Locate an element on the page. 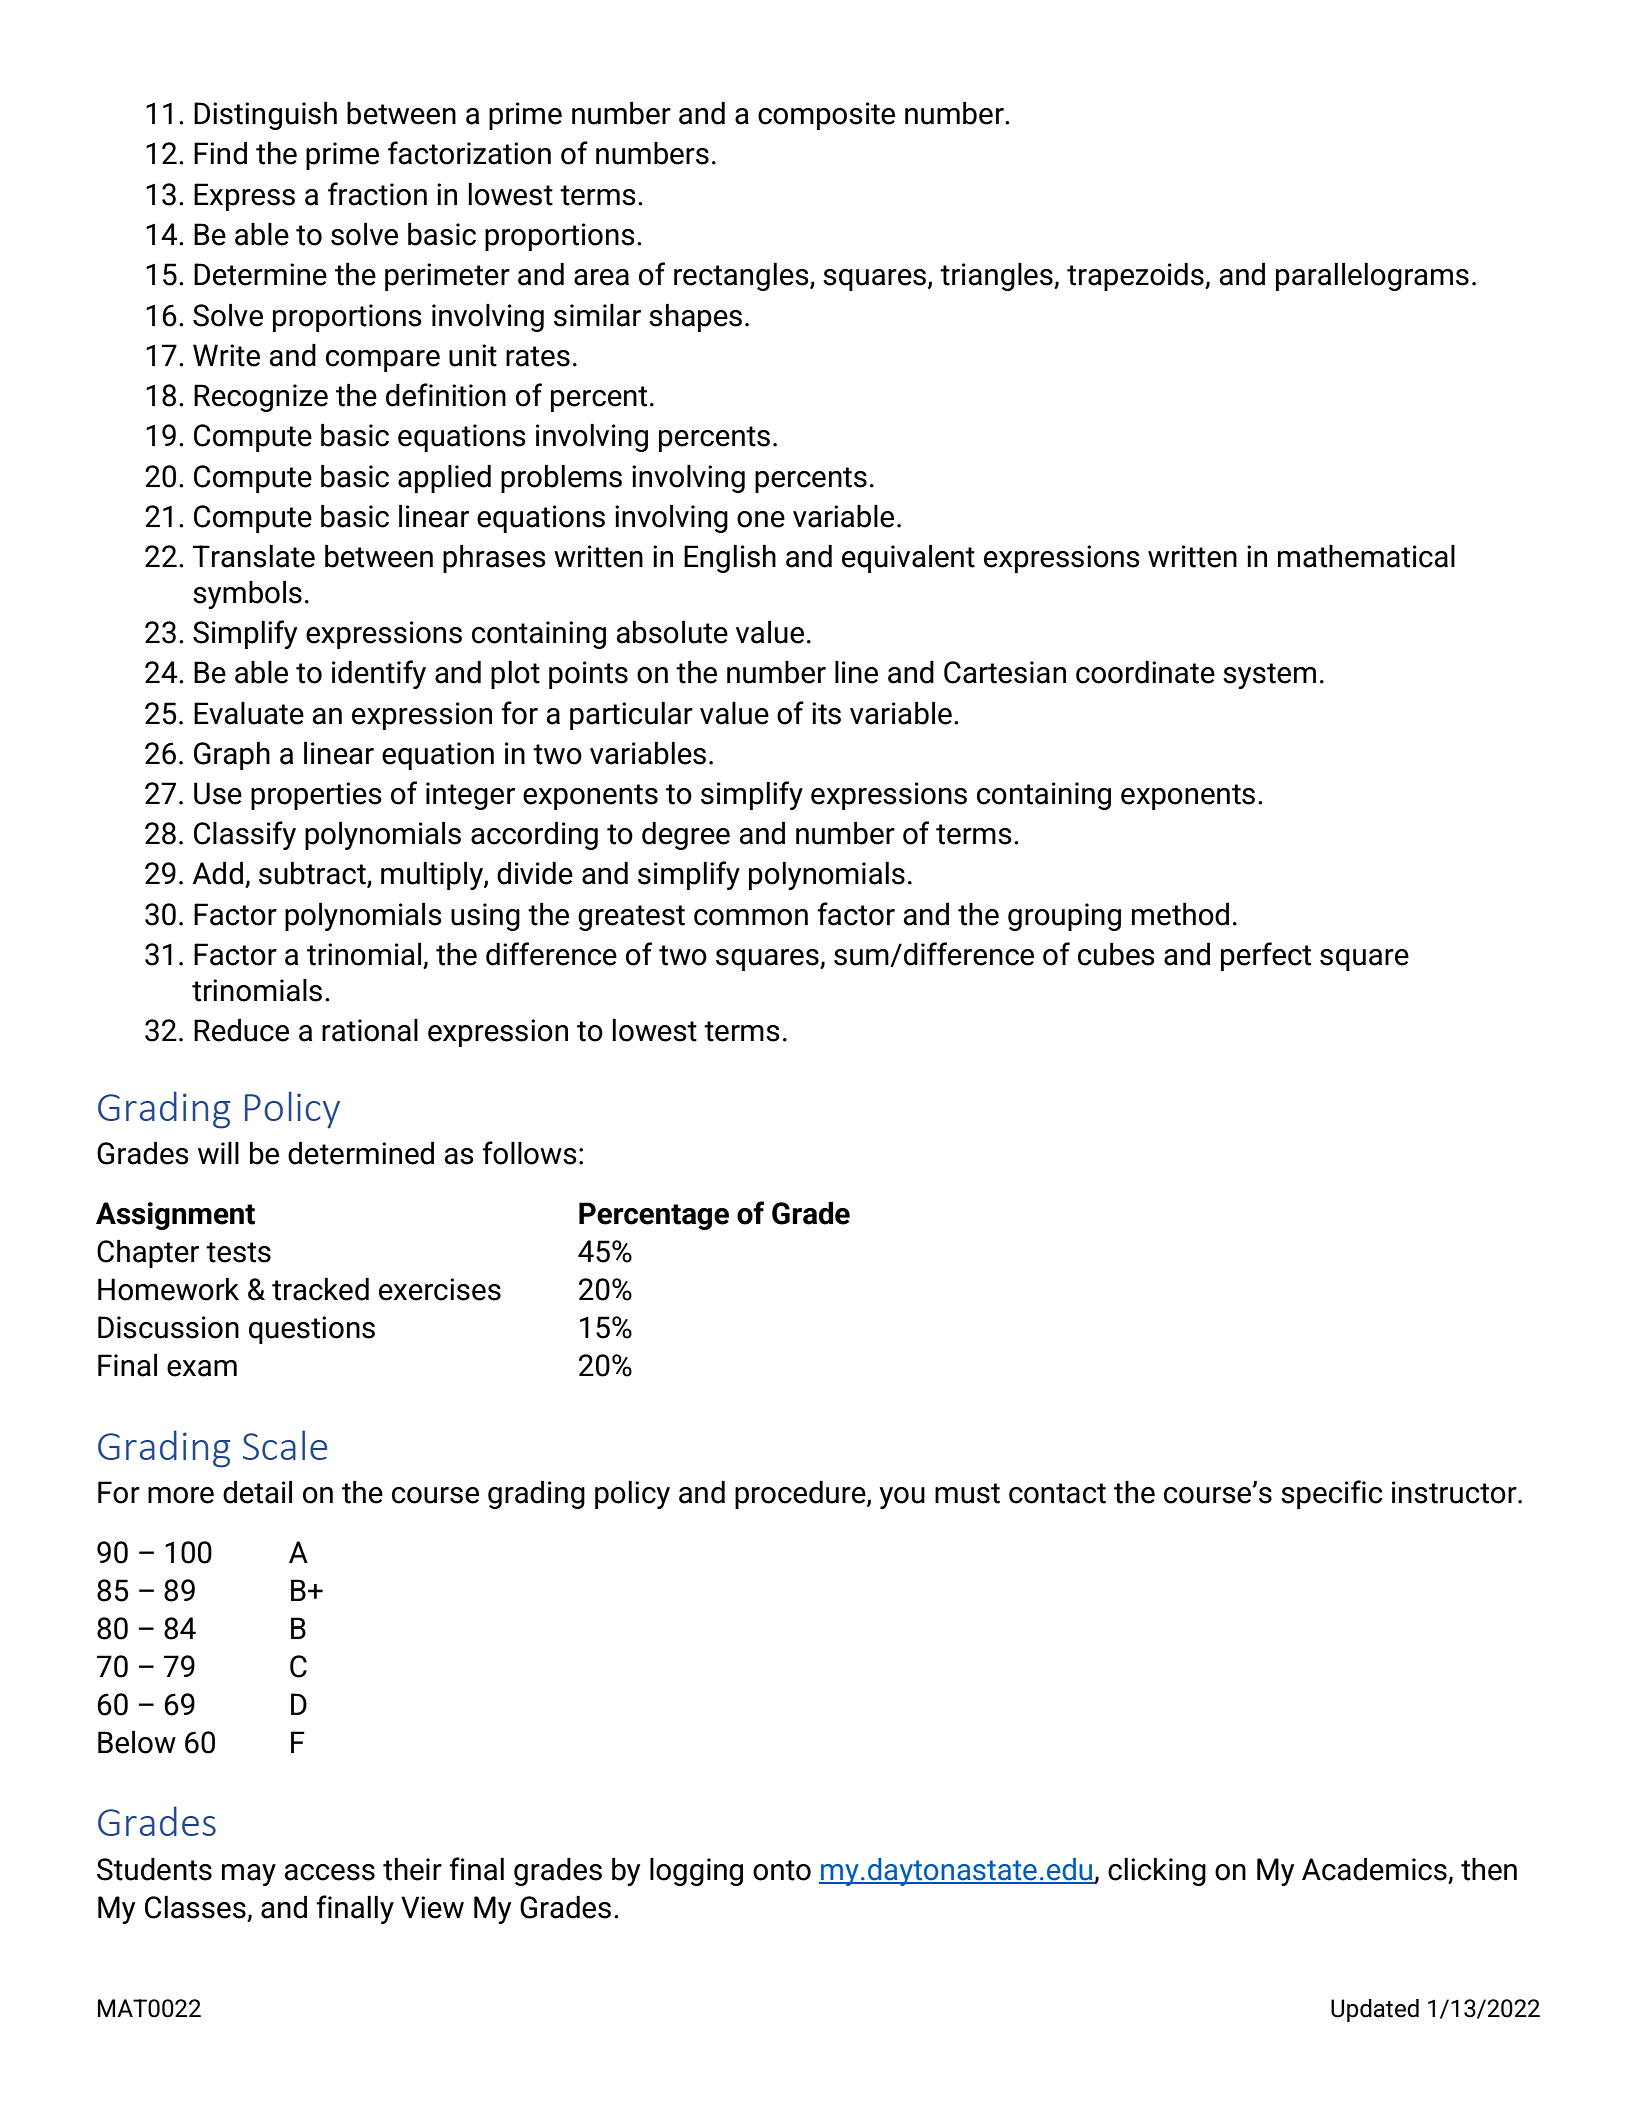 This image has width=1637, height=2119. common is located at coordinates (751, 917).
